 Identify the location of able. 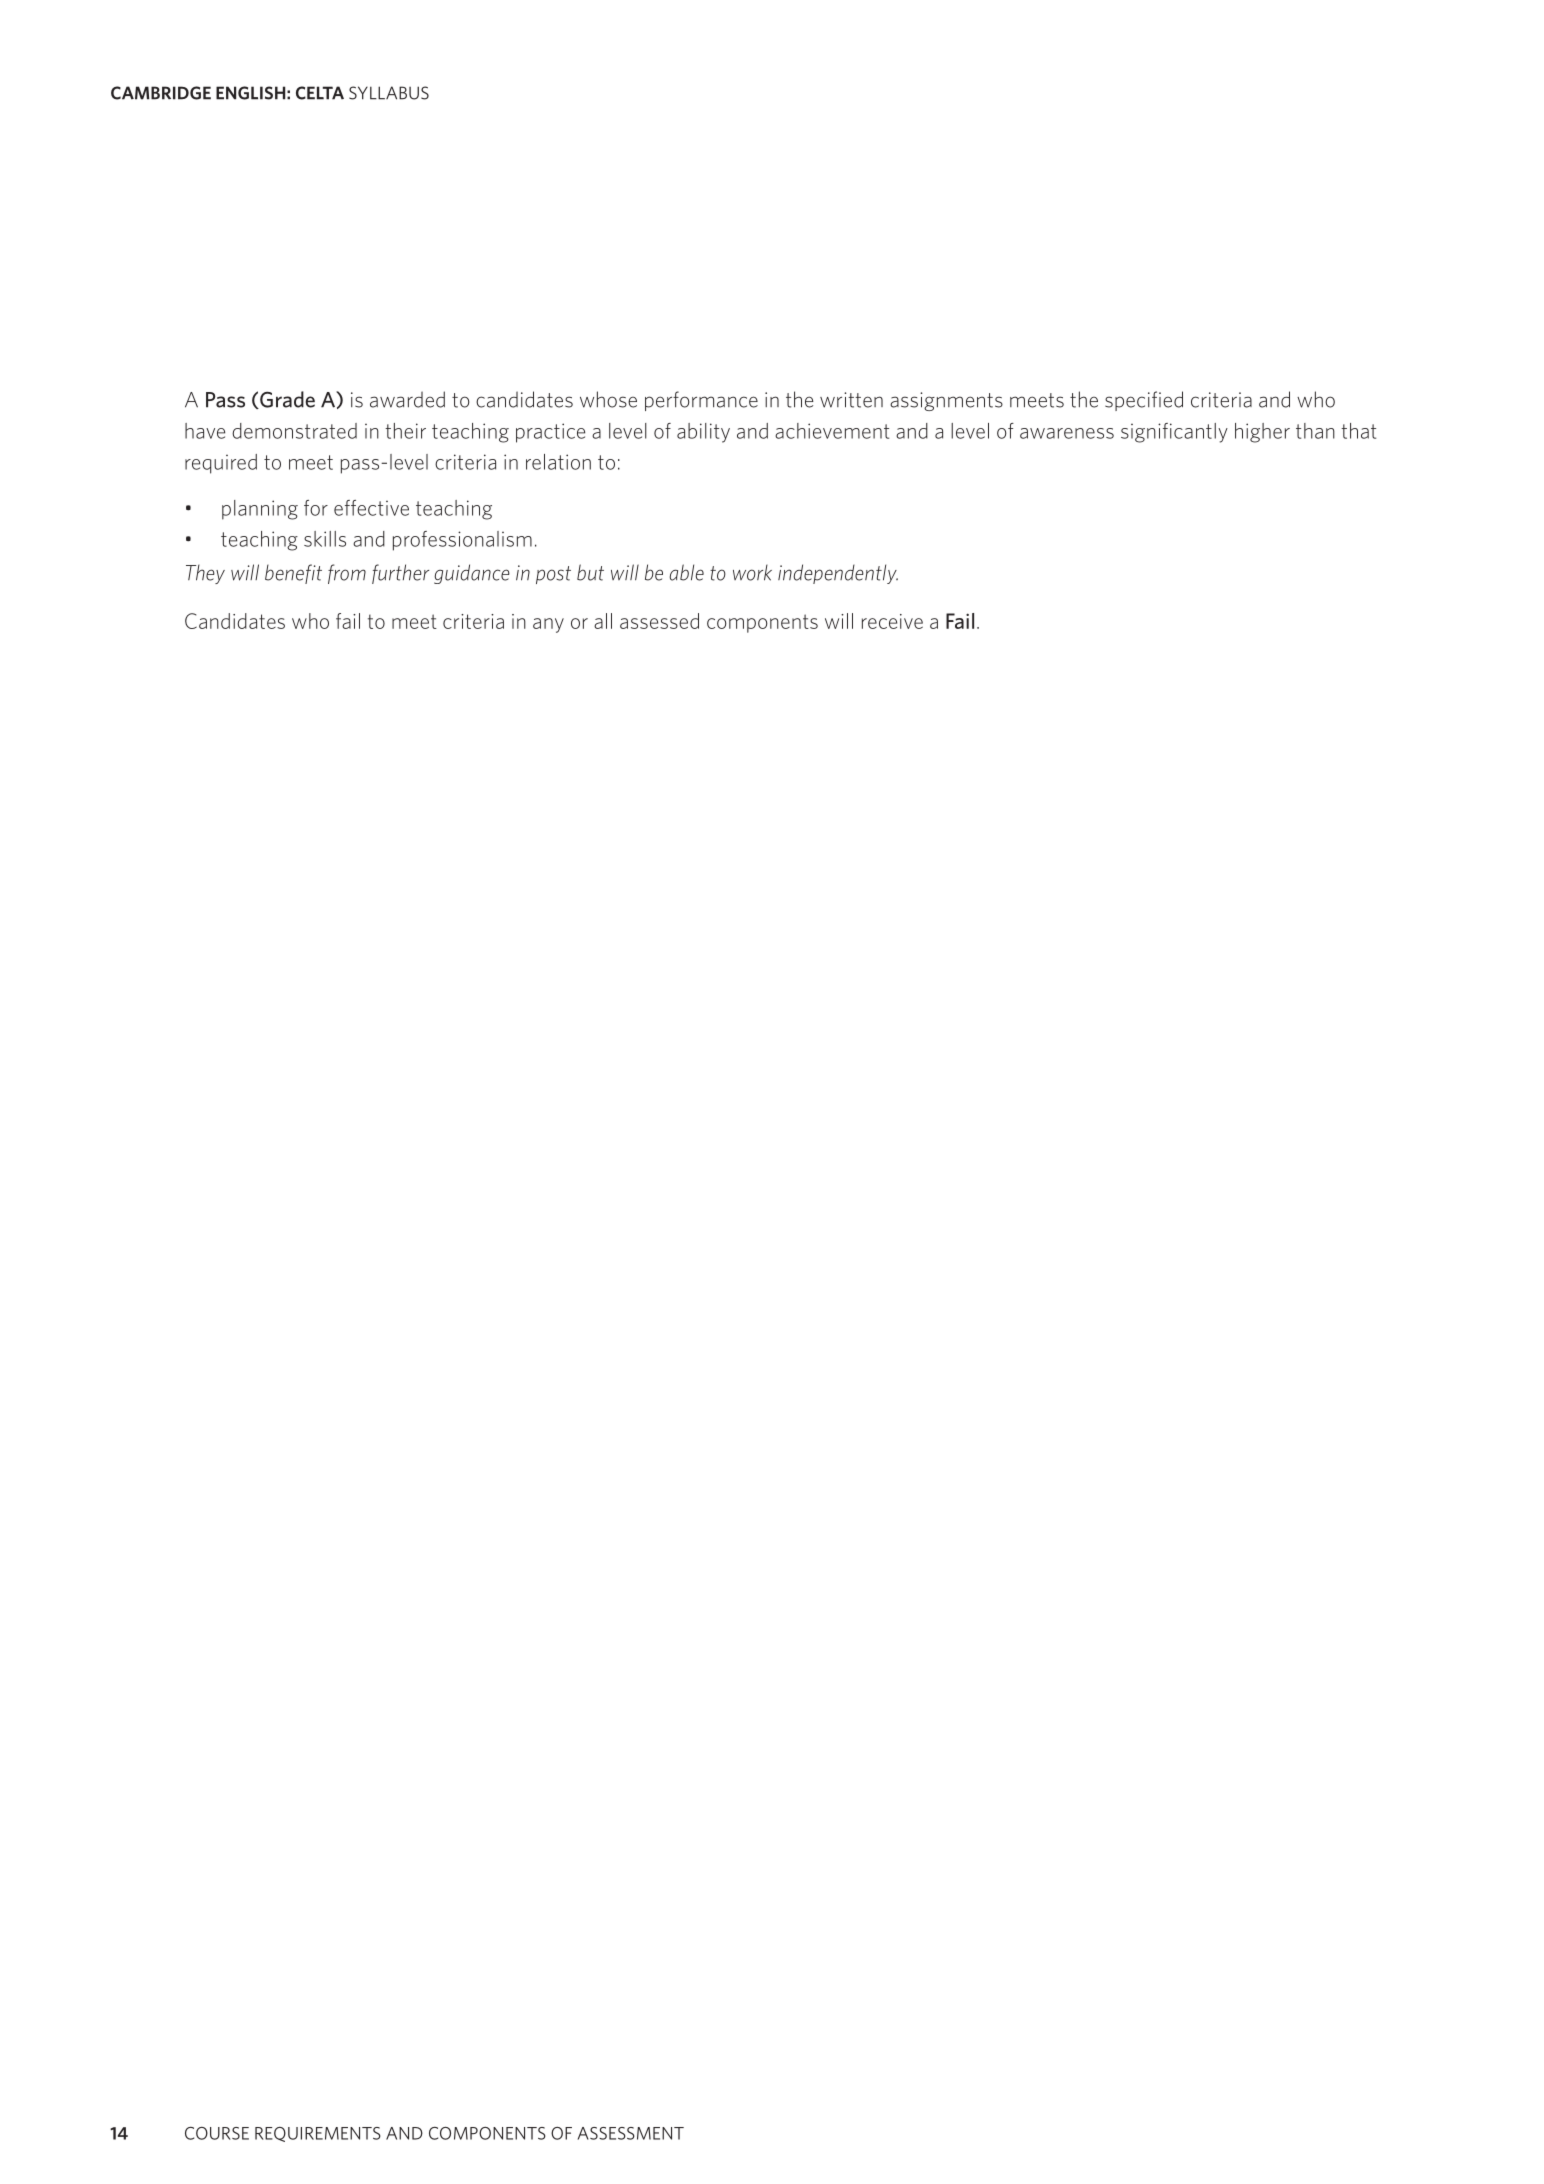
(686, 572).
